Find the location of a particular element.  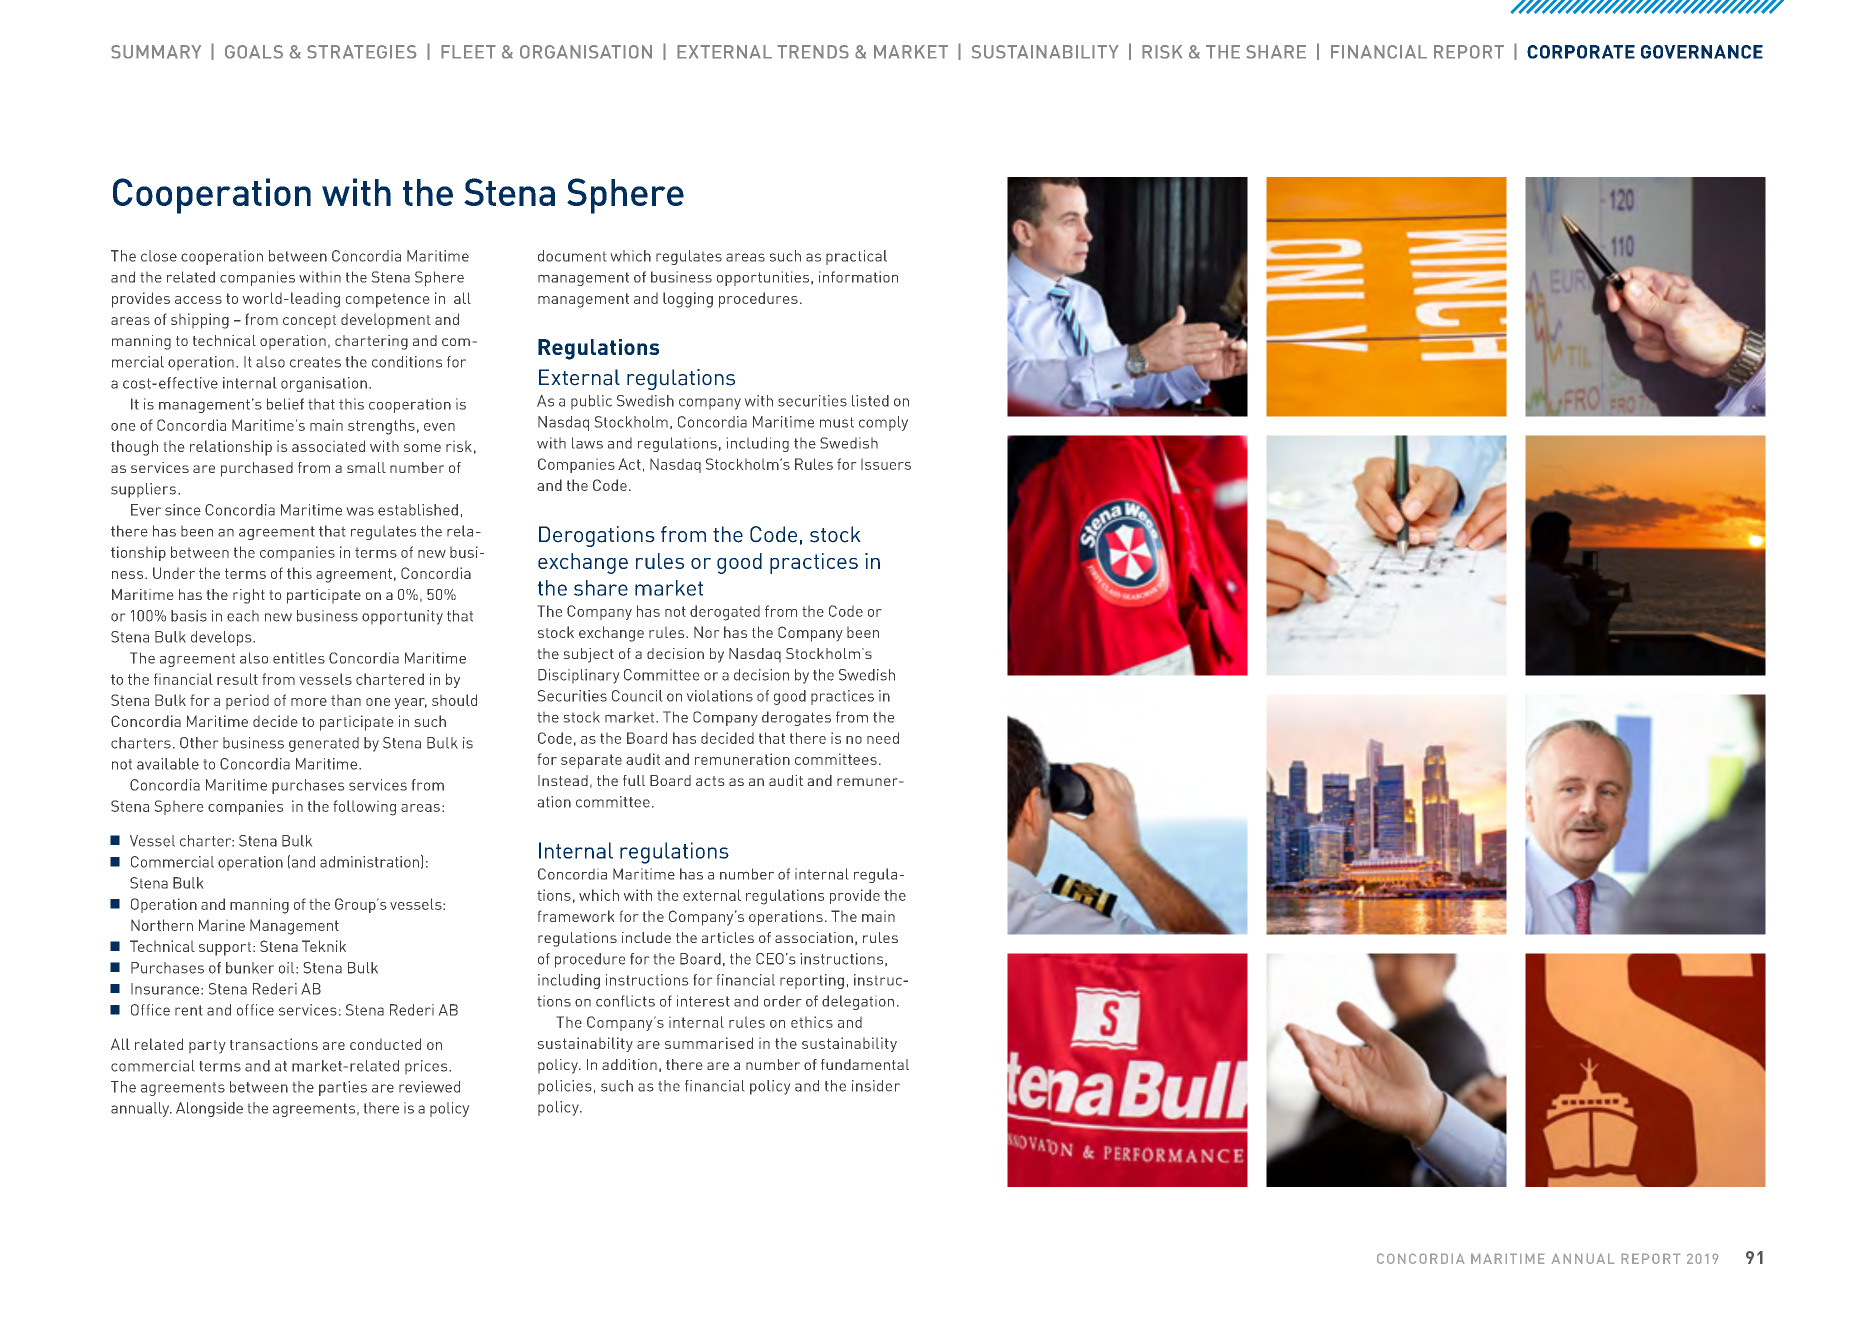

STRATEGIES is located at coordinates (362, 52).
